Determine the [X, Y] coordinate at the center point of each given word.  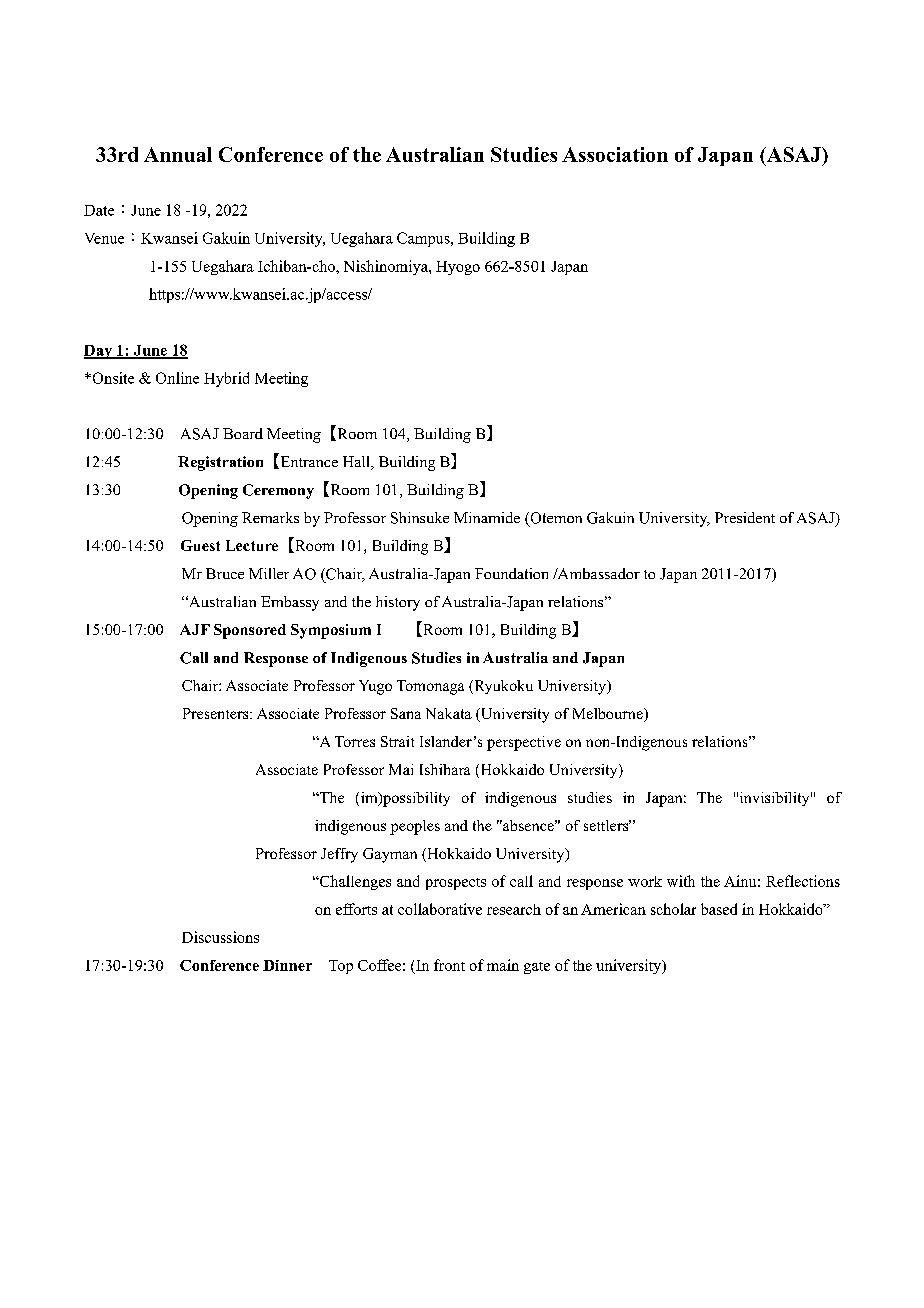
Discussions [220, 937]
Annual [178, 154]
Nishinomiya [387, 267]
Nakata [449, 713]
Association [615, 154]
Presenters [217, 713]
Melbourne [609, 715]
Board [243, 433]
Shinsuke [420, 518]
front [449, 965]
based [719, 909]
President [745, 517]
